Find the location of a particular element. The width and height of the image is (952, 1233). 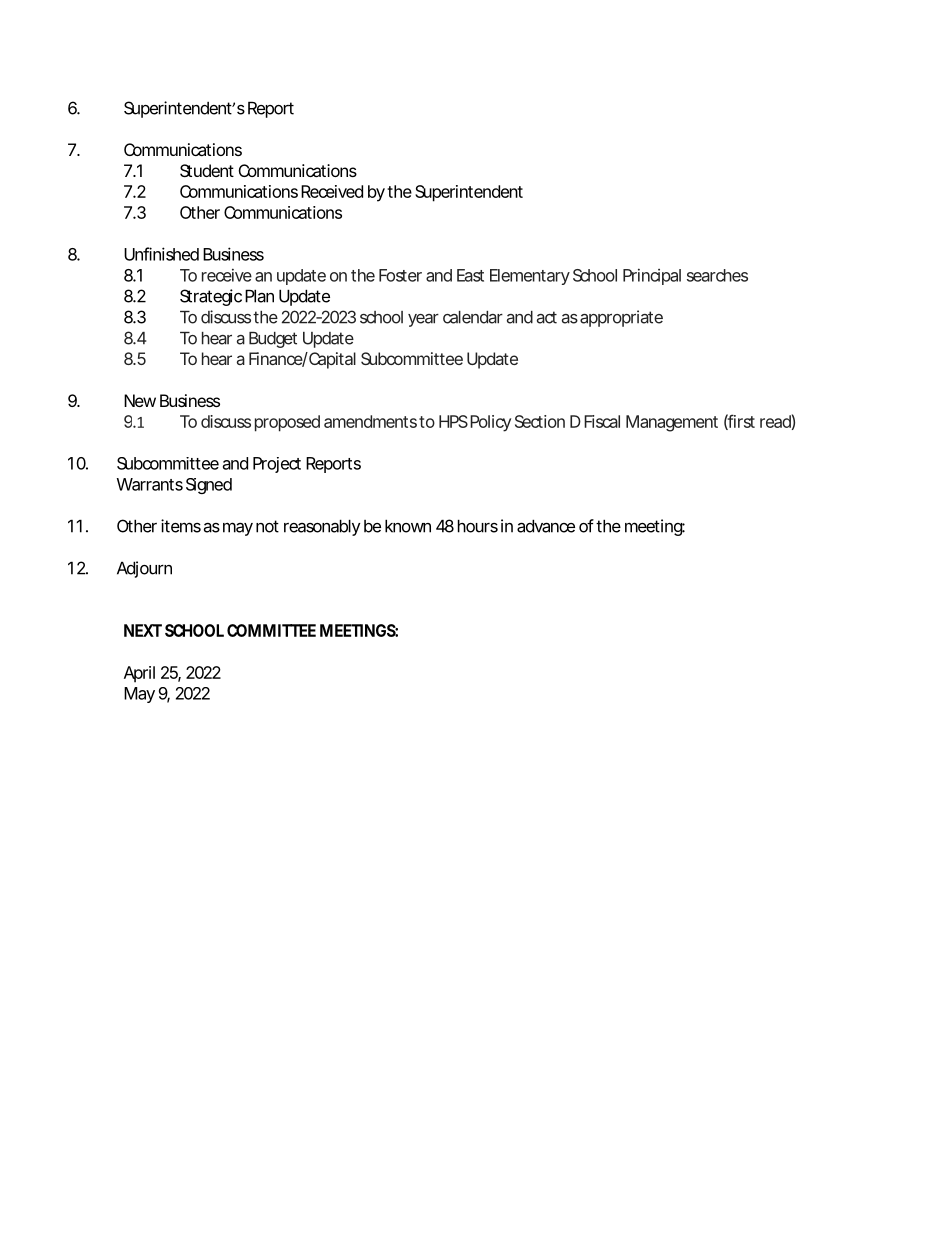

NEXT is located at coordinates (143, 630).
